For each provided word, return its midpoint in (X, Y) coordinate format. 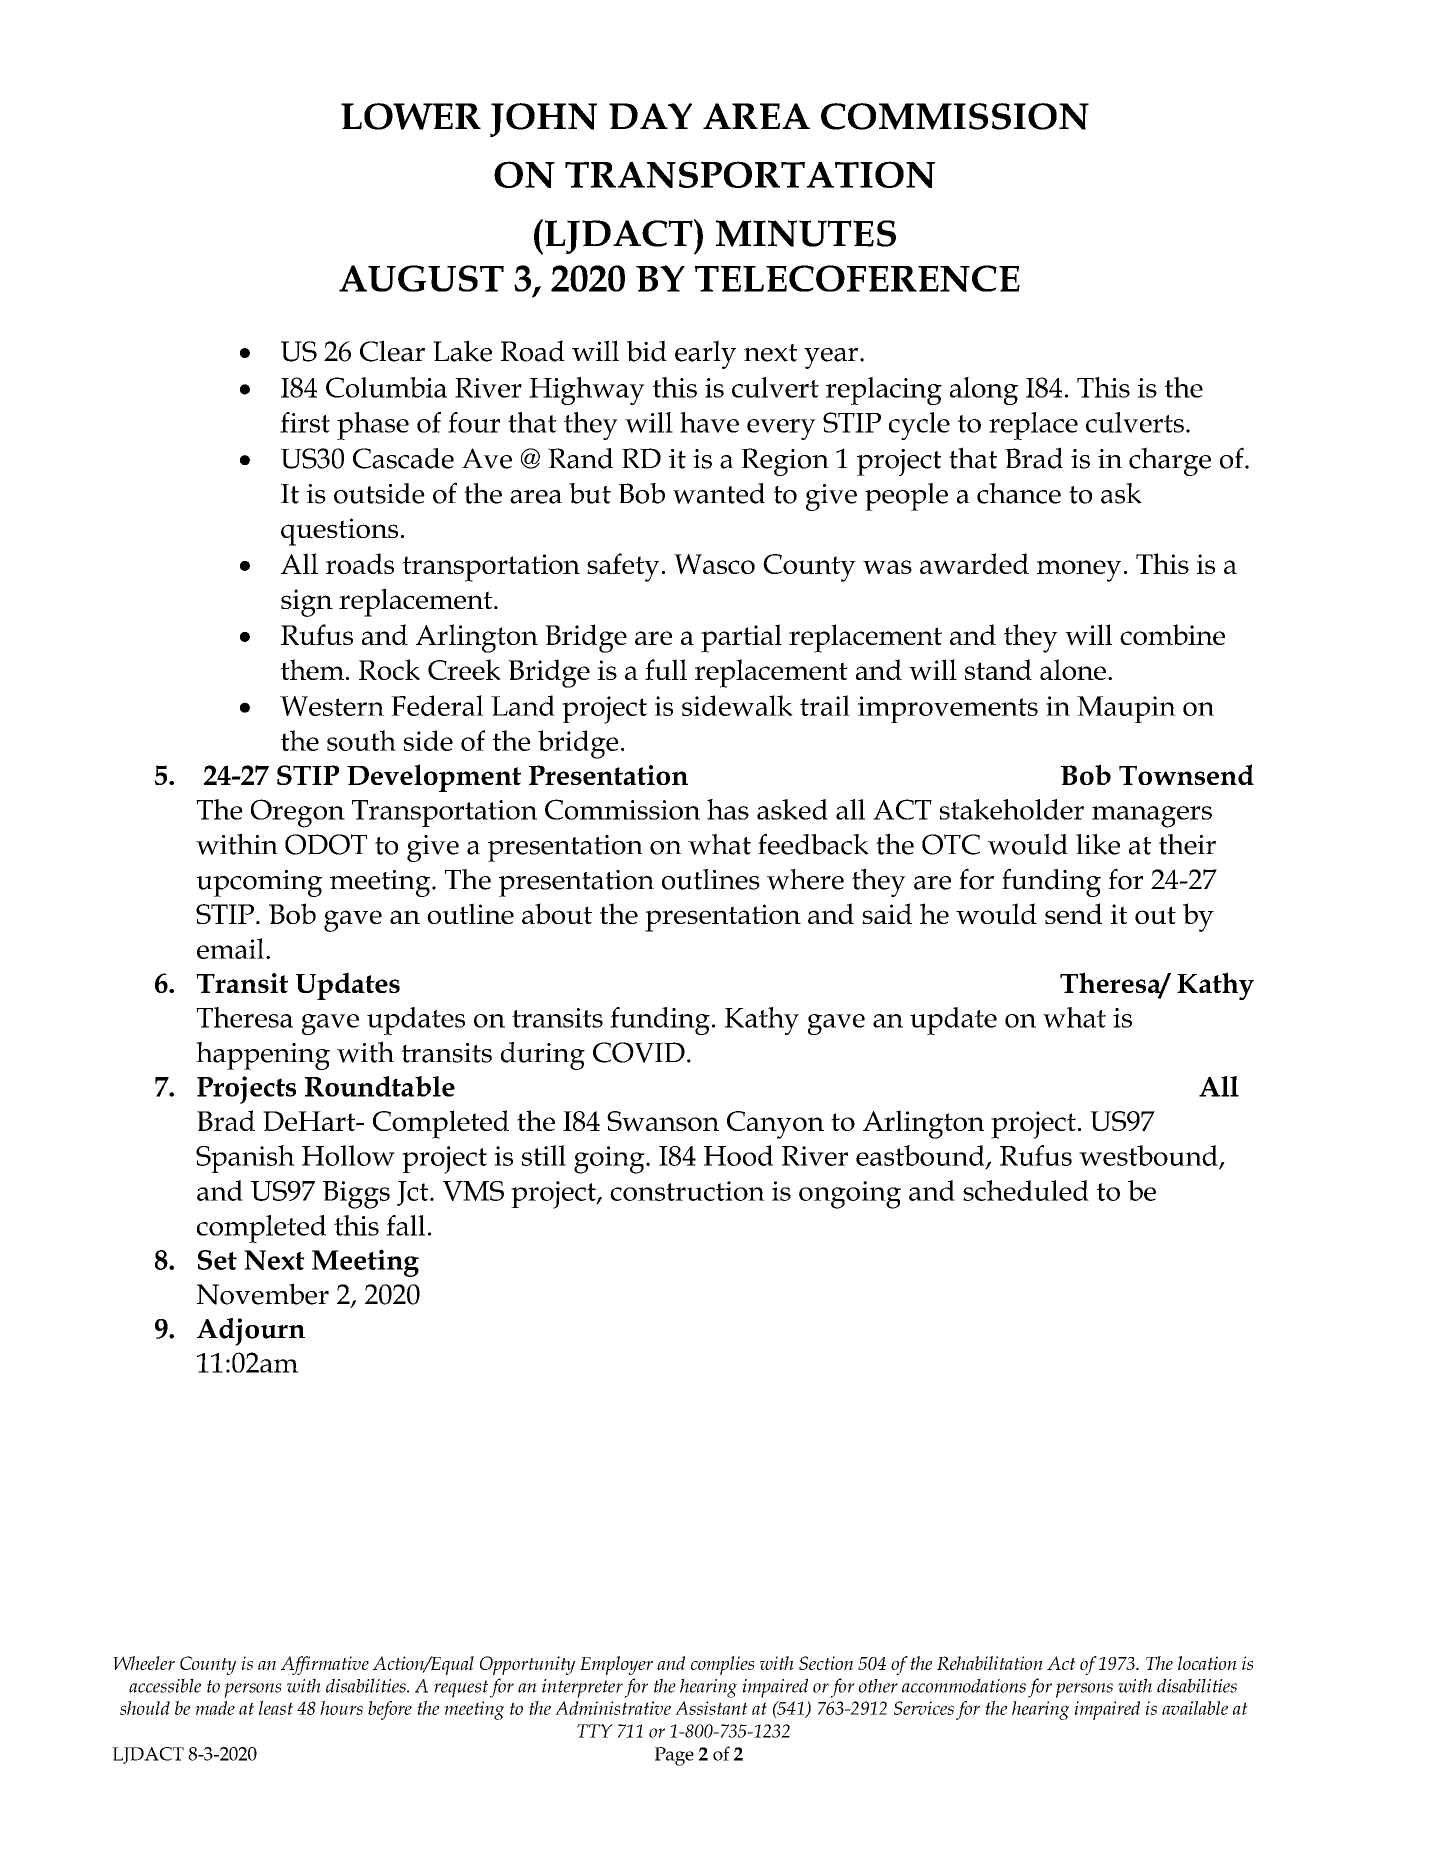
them (312, 669)
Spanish (245, 1159)
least (276, 1708)
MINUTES (806, 233)
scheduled (1026, 1190)
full (666, 669)
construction (687, 1191)
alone (1073, 669)
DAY (650, 116)
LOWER (411, 116)
